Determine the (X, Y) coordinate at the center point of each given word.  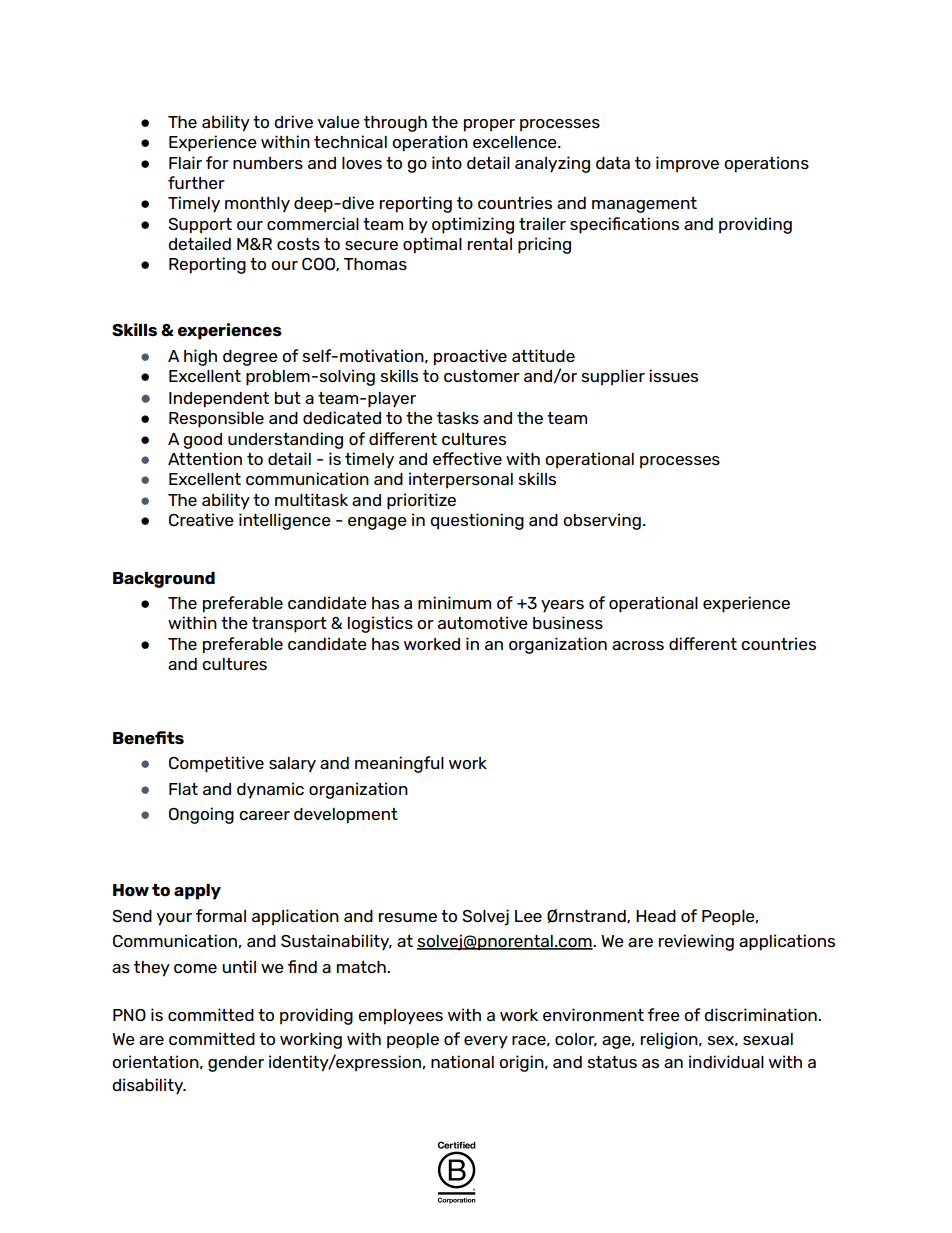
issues (673, 375)
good (202, 441)
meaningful (399, 764)
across (638, 645)
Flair (185, 162)
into (447, 162)
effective (467, 458)
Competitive (216, 764)
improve (687, 164)
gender (236, 1064)
